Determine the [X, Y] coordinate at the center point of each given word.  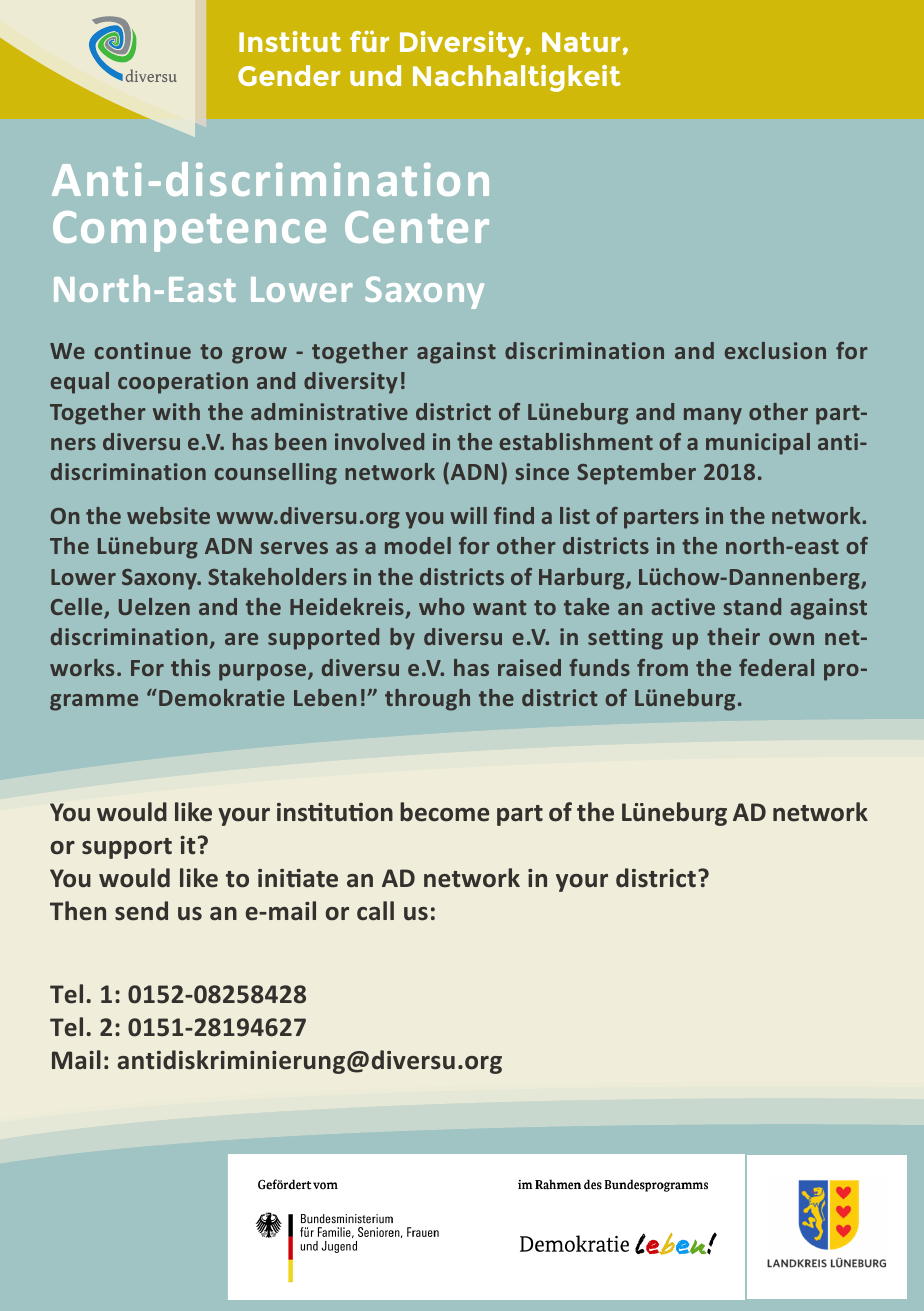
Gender [289, 75]
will [468, 515]
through [427, 700]
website [168, 515]
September [636, 474]
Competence [189, 231]
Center [417, 227]
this [190, 667]
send [141, 911]
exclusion [775, 350]
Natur [581, 42]
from [662, 667]
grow [259, 355]
